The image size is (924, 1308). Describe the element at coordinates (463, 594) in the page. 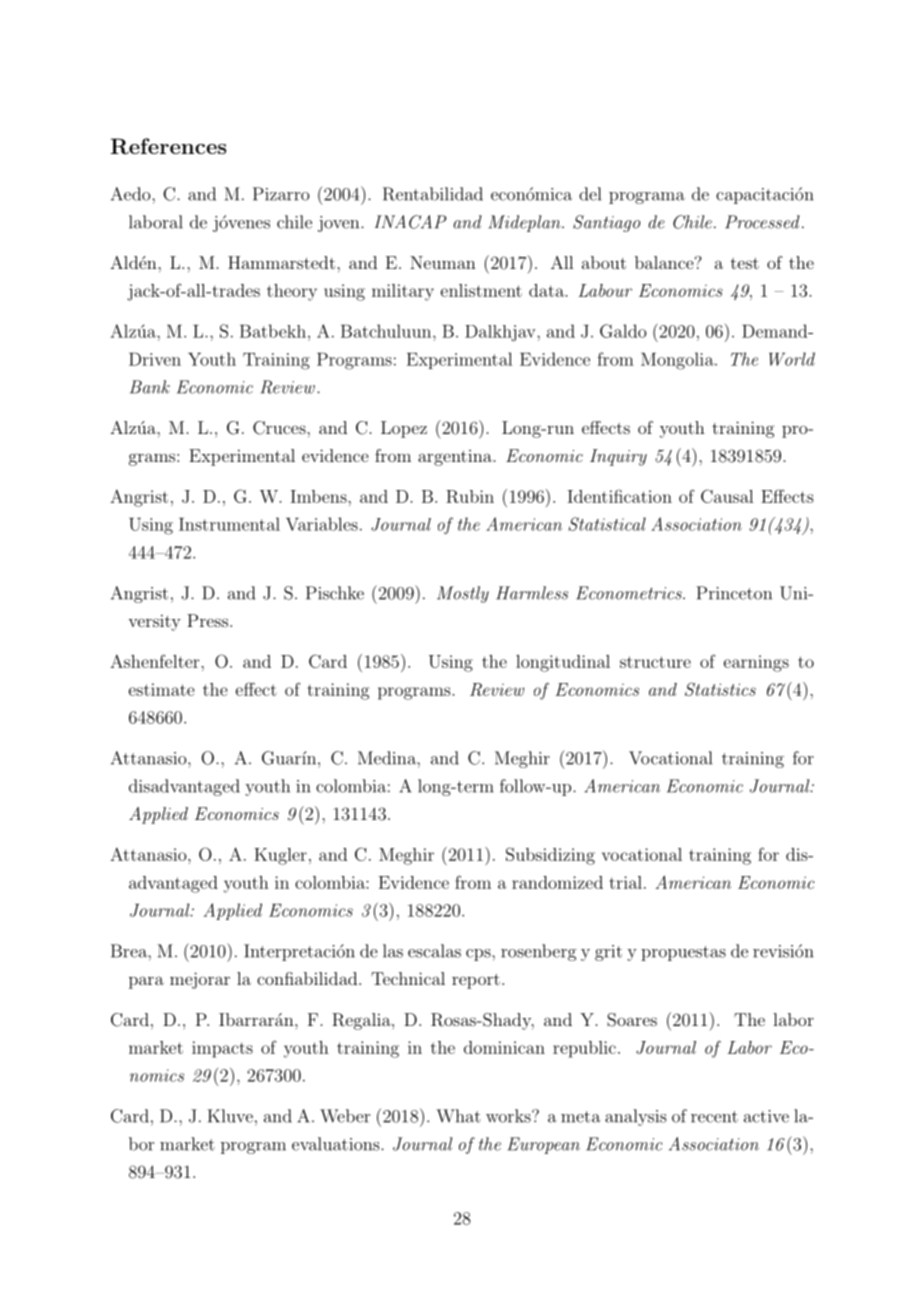

I see `Mostly` at that location.
